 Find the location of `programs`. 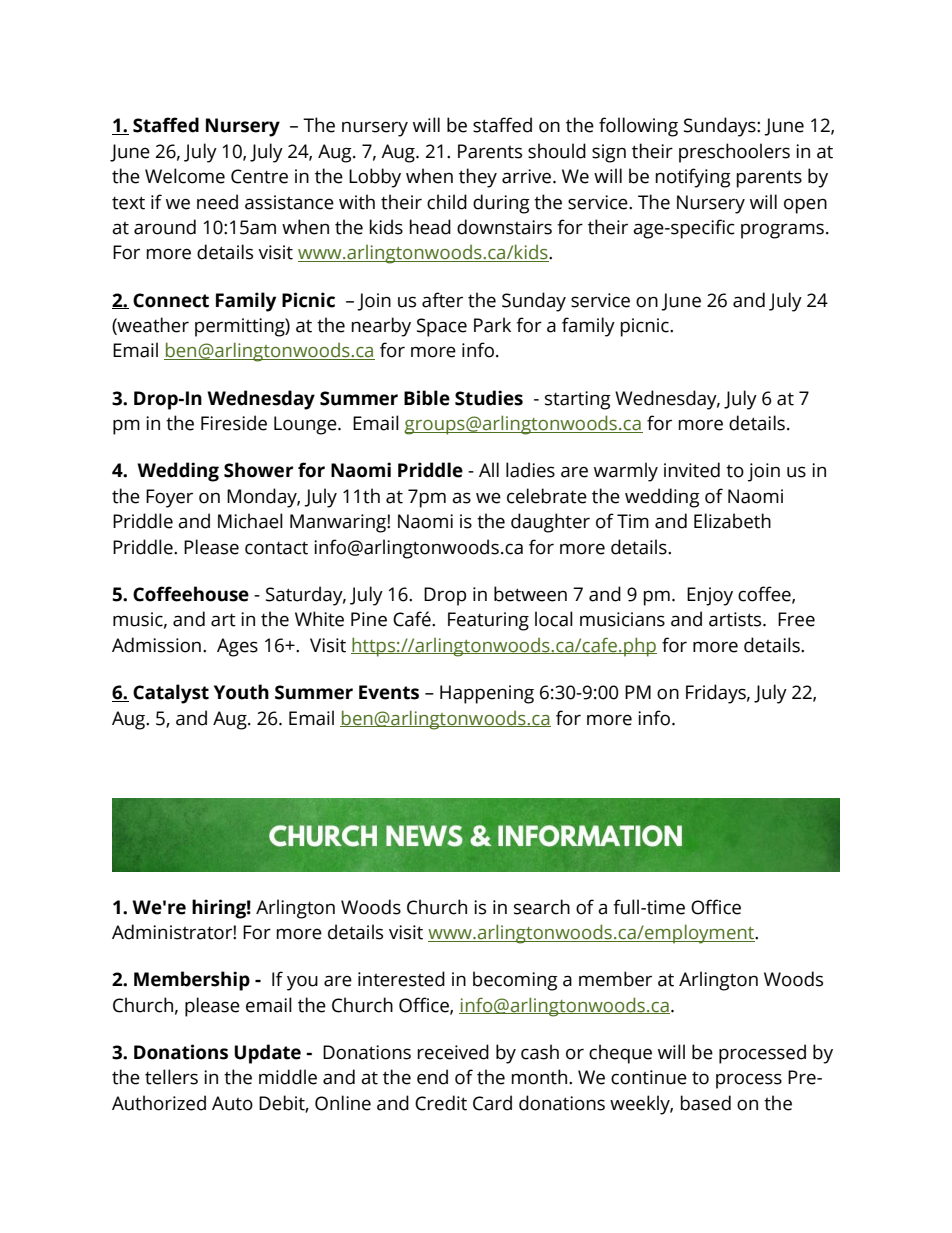

programs is located at coordinates (782, 231).
